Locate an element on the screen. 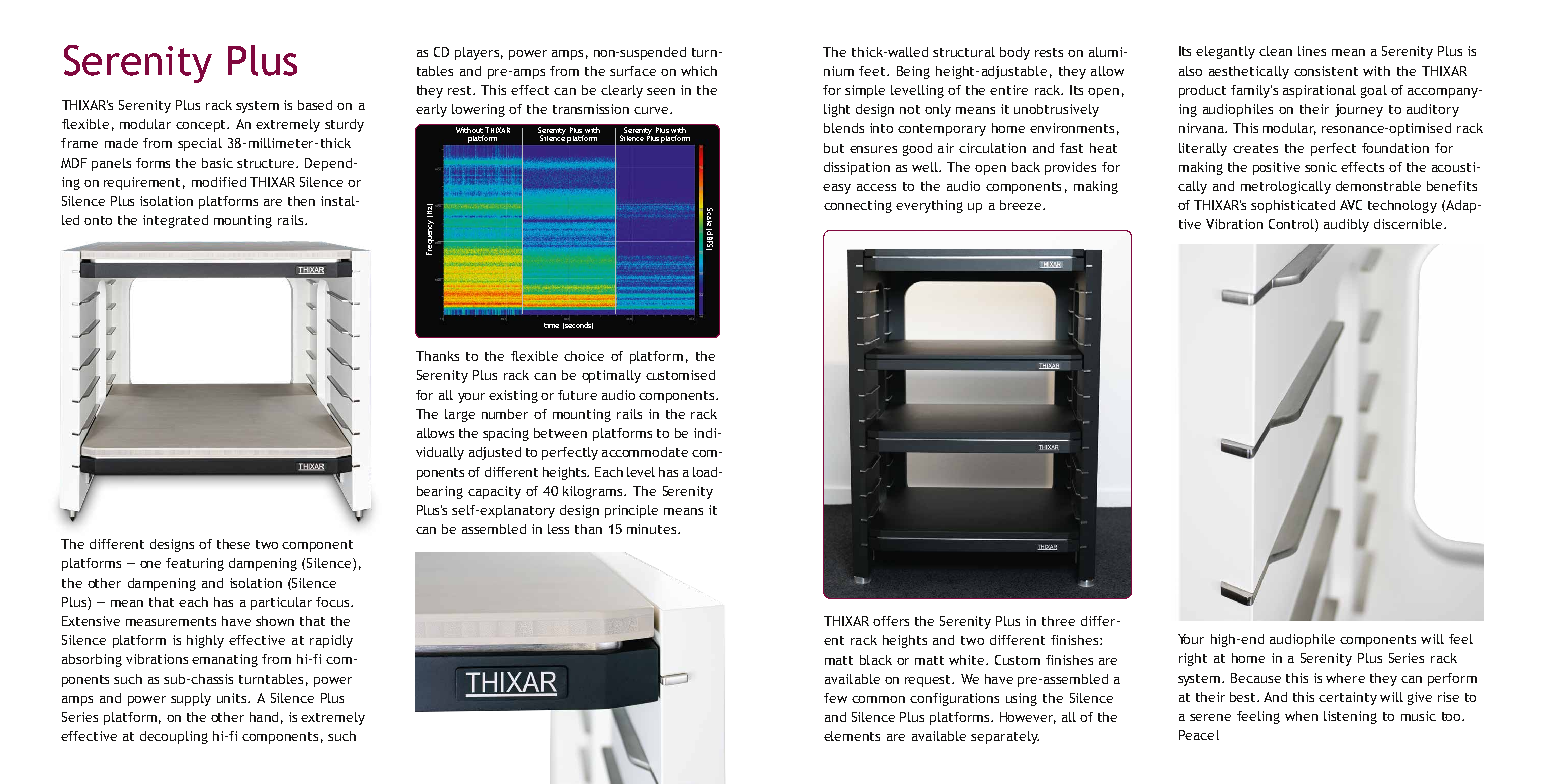 The height and width of the screenshot is (784, 1547). consistent is located at coordinates (1326, 71).
